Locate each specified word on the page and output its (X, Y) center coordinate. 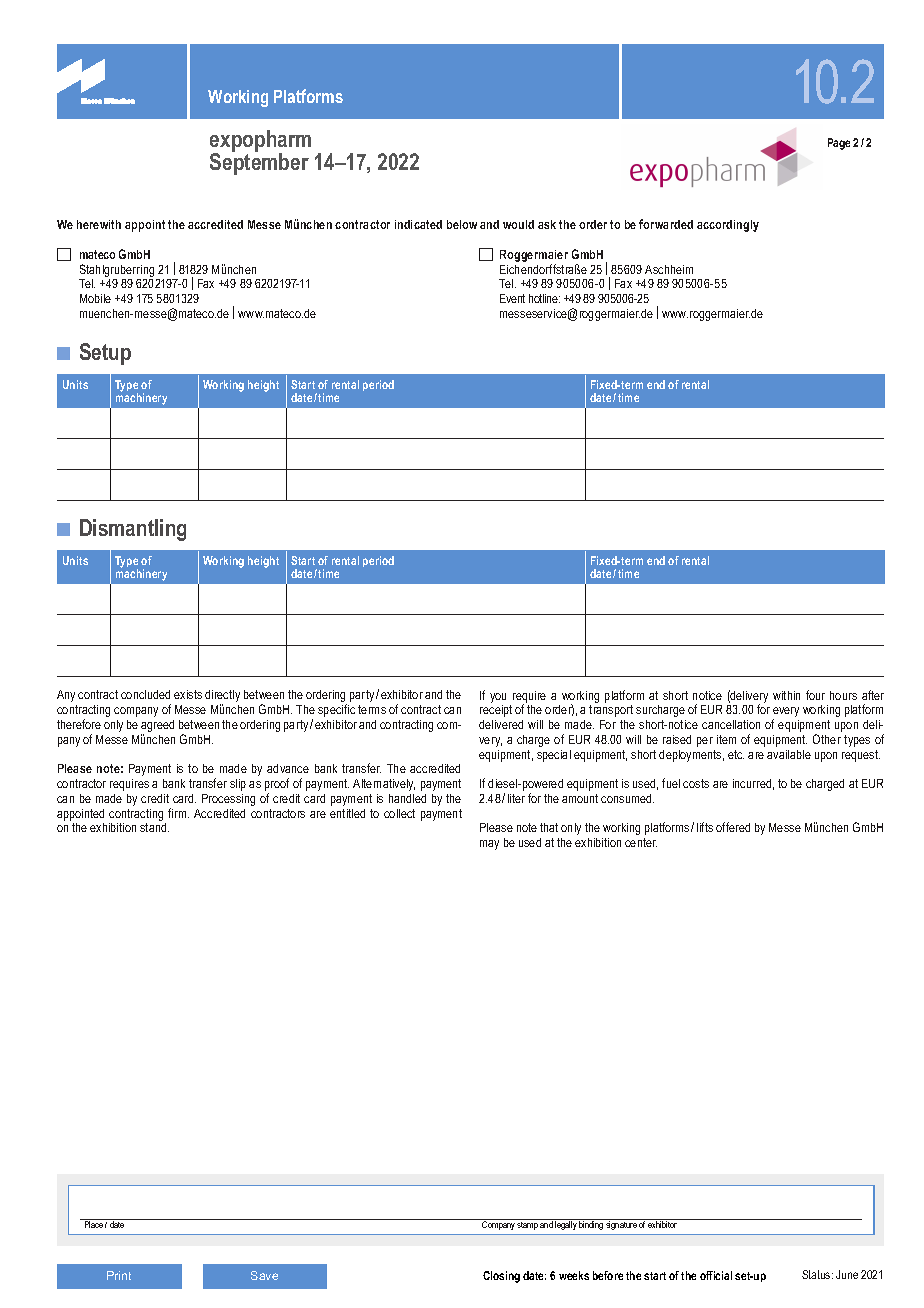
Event (512, 298)
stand (154, 827)
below (462, 224)
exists (188, 694)
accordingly (728, 226)
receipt (496, 711)
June (847, 1274)
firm (178, 813)
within (786, 695)
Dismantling (133, 530)
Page (839, 144)
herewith (99, 224)
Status (817, 1274)
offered (733, 827)
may (489, 845)
